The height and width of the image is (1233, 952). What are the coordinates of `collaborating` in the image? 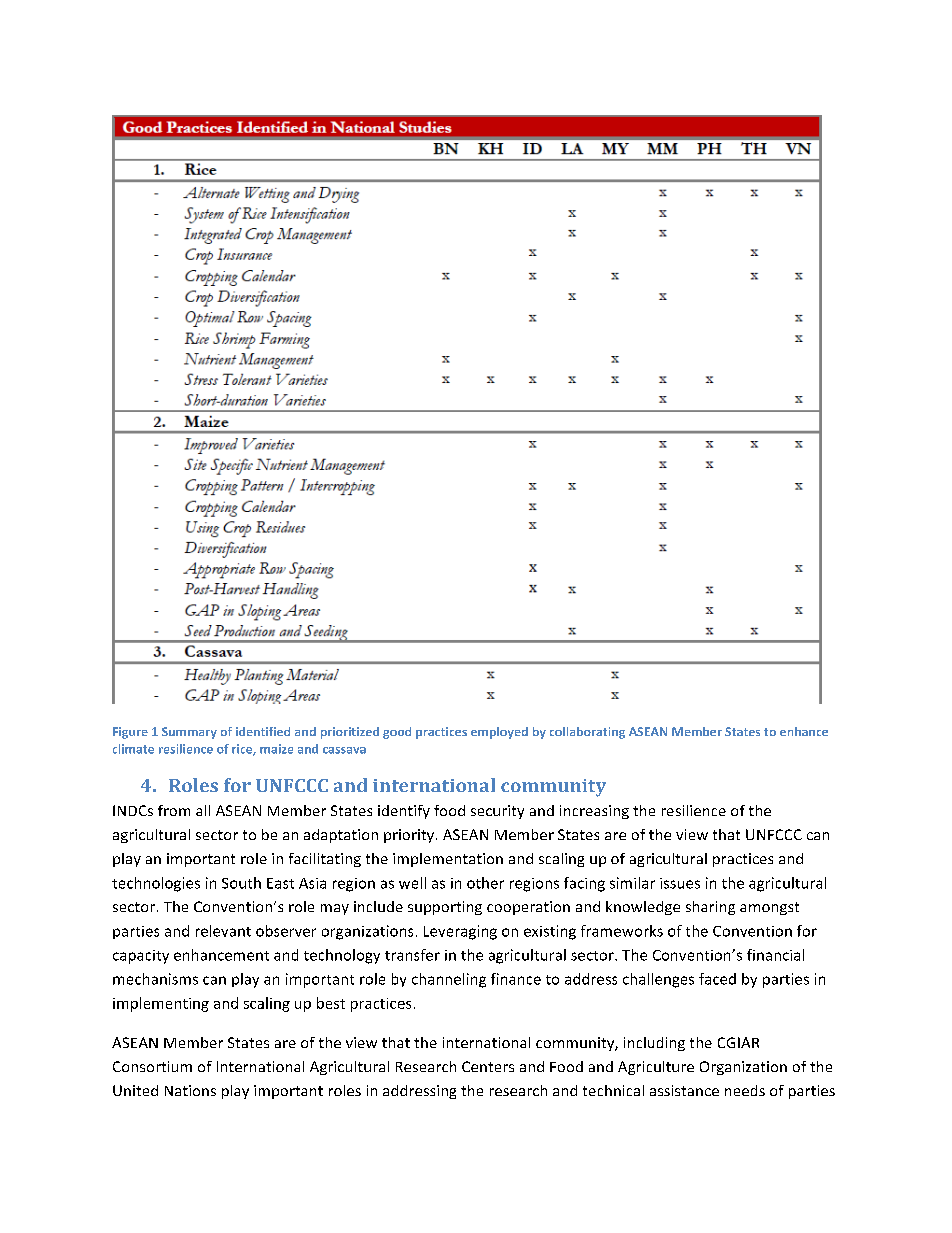 It's located at (587, 733).
